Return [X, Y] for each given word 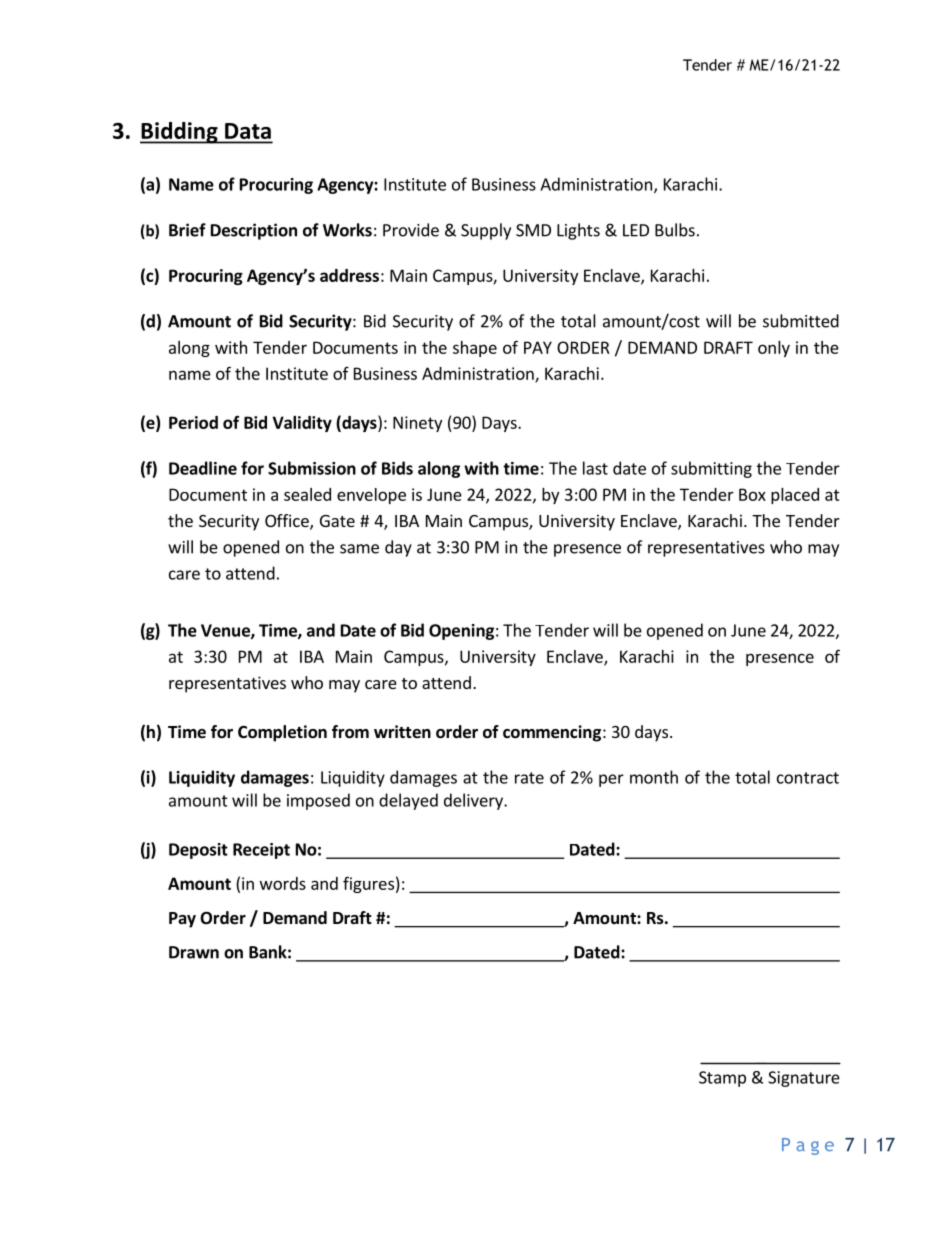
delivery [474, 801]
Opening [461, 632]
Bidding [180, 133]
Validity [302, 424]
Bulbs [675, 230]
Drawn [194, 952]
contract [808, 778]
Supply [486, 231]
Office [288, 522]
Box [752, 494]
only [774, 349]
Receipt [261, 851]
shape [475, 349]
